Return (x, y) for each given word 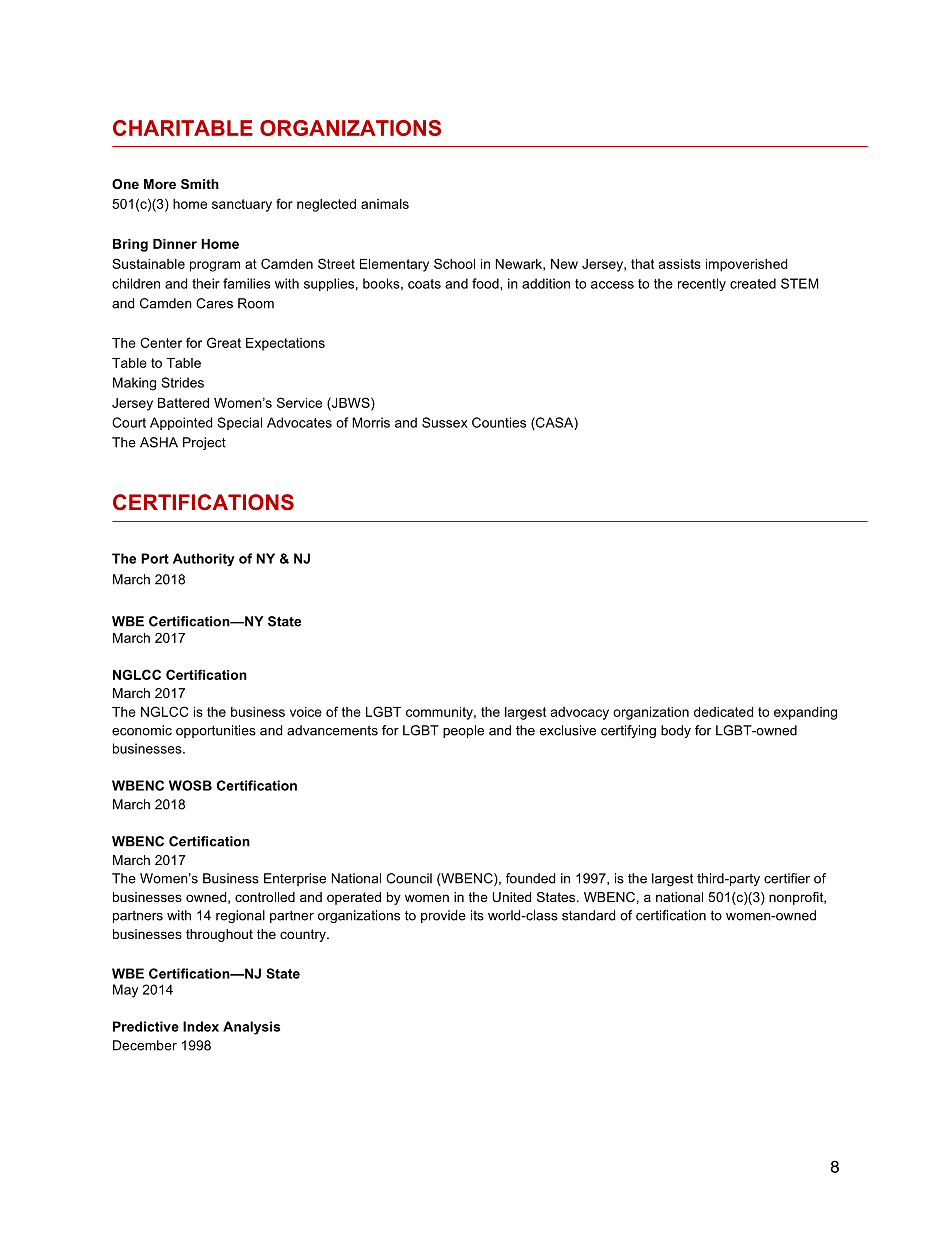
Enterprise (295, 879)
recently (702, 284)
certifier (787, 878)
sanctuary (242, 205)
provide (443, 916)
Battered (183, 403)
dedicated (723, 712)
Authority (204, 559)
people (463, 731)
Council (409, 878)
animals (385, 204)
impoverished (746, 265)
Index (201, 1026)
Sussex (445, 422)
